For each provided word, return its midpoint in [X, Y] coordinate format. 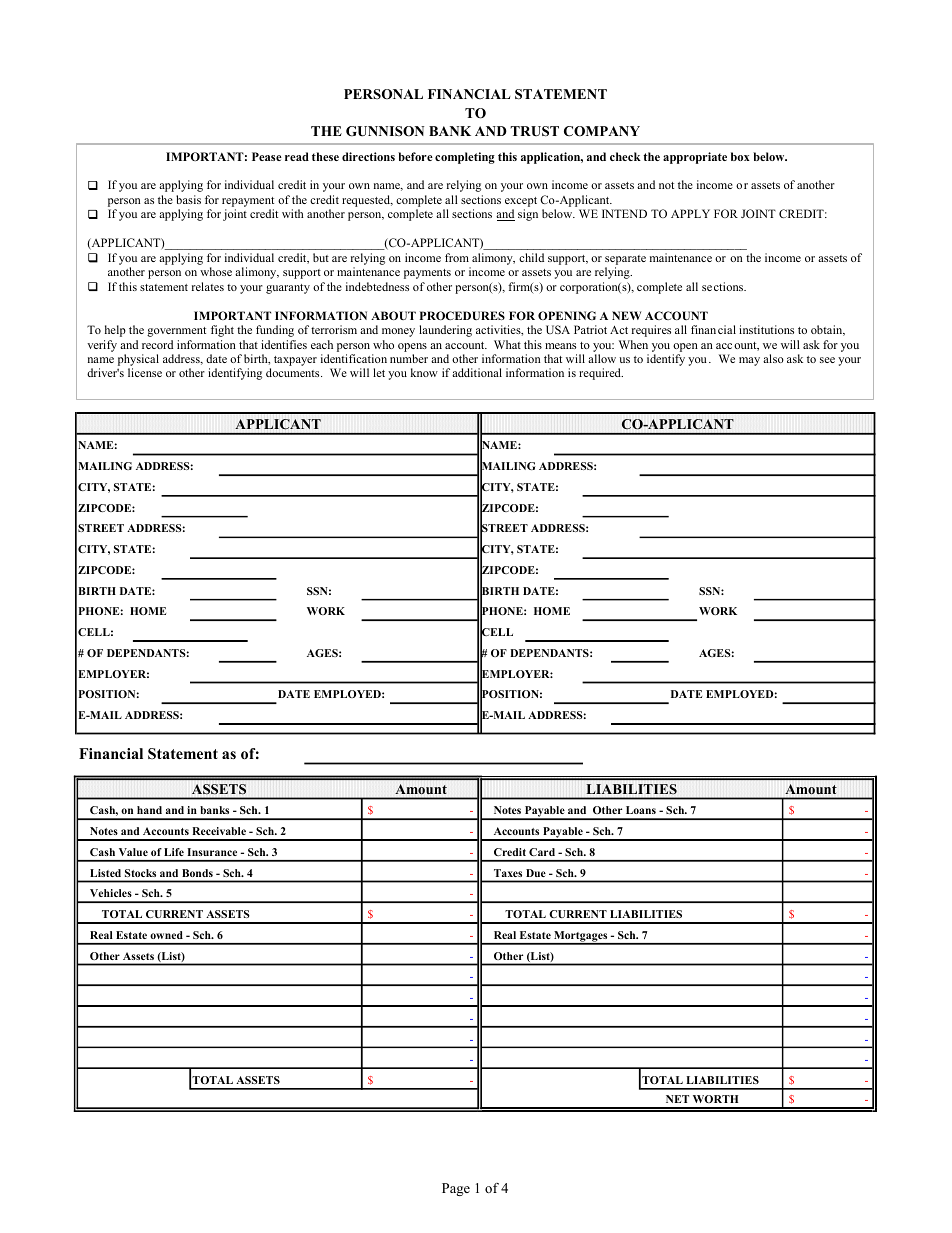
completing [465, 158]
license [145, 372]
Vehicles [111, 893]
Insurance [212, 852]
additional [477, 372]
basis [188, 199]
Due [536, 873]
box [740, 156]
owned [166, 935]
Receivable [219, 831]
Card [542, 852]
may [749, 361]
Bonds [198, 873]
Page [456, 1189]
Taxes [508, 873]
